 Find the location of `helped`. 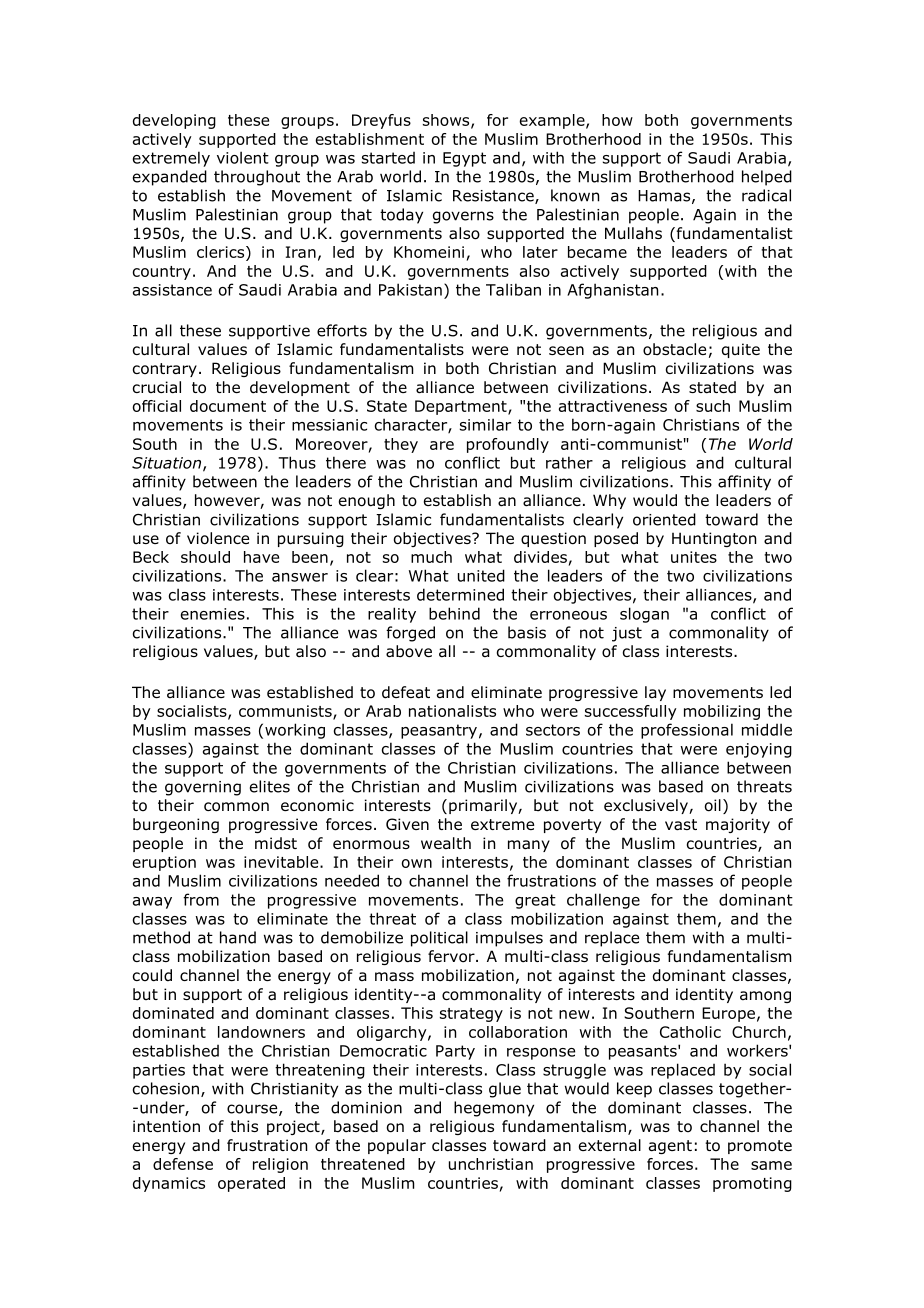

helped is located at coordinates (767, 178).
